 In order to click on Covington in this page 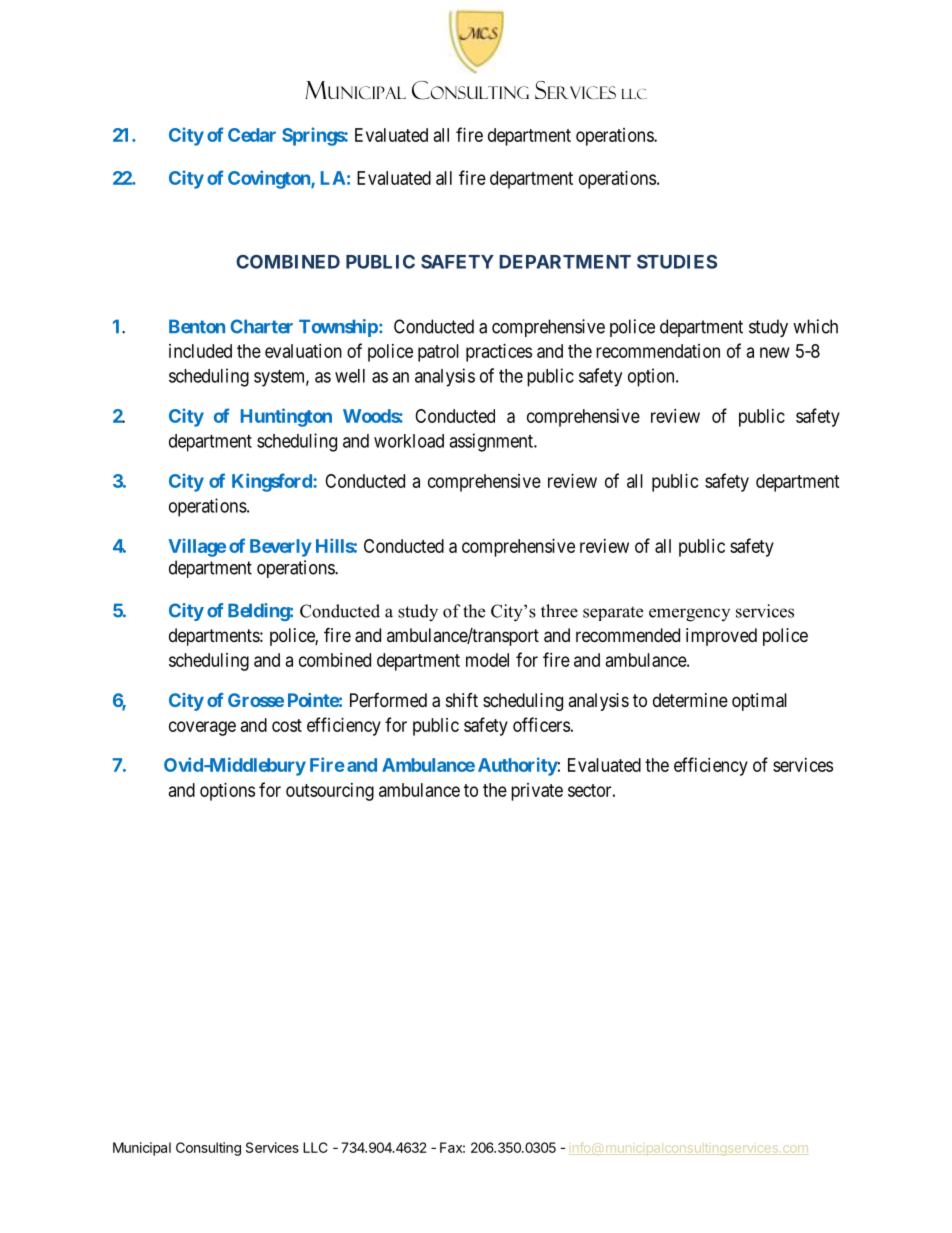, I will do `click(270, 179)`.
